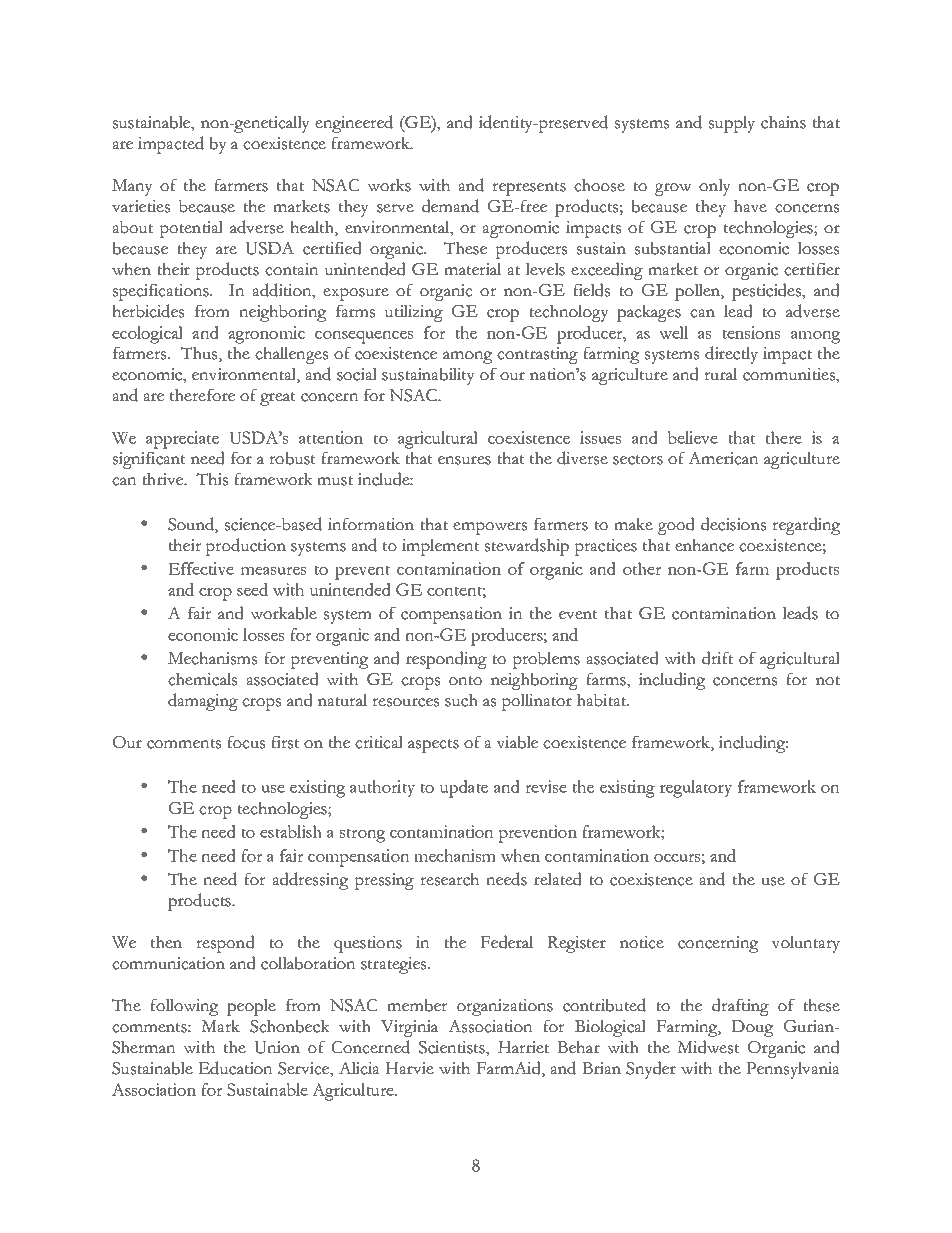  What do you see at coordinates (252, 589) in the screenshot?
I see `seed` at bounding box center [252, 589].
